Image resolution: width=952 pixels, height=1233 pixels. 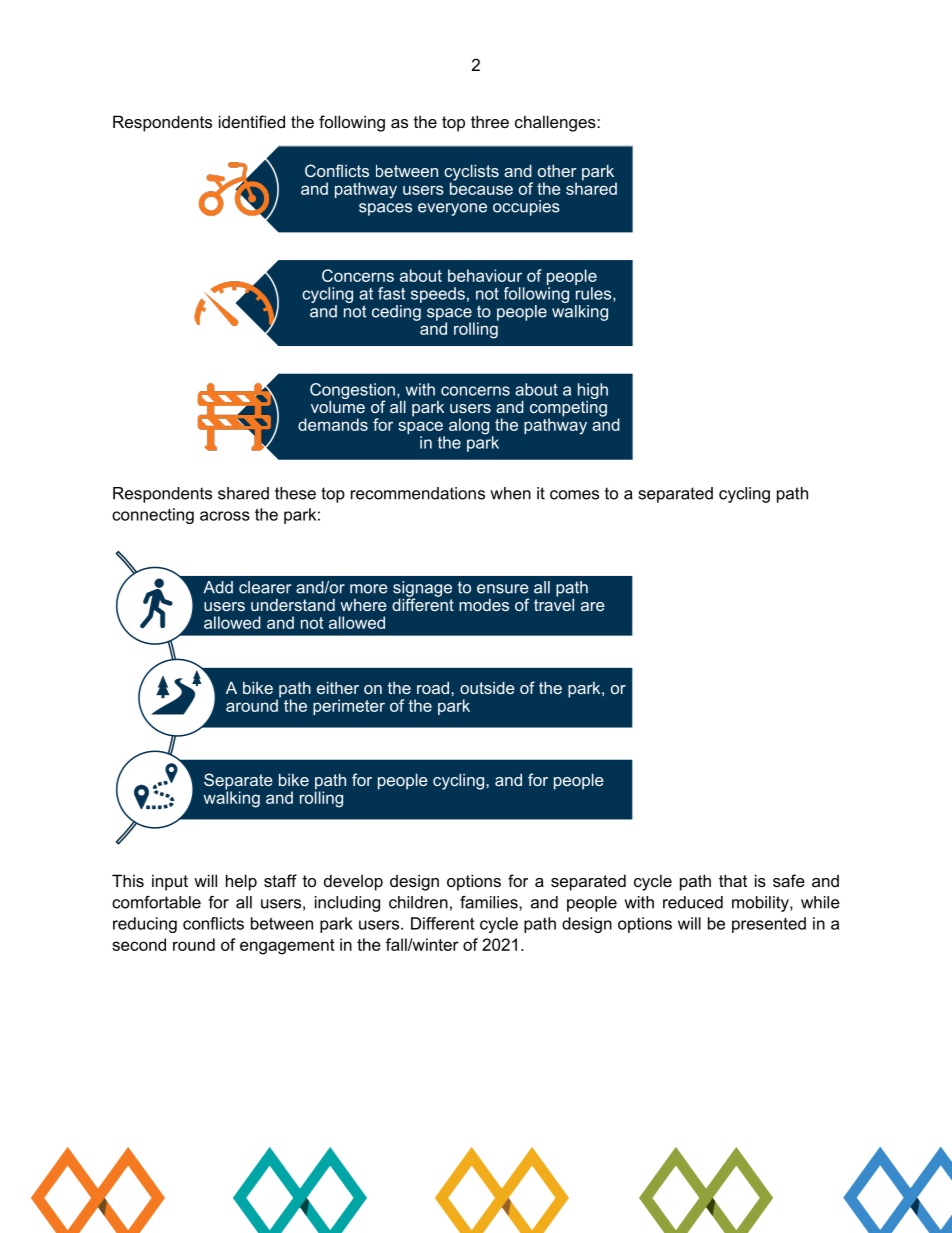 I want to click on identified, so click(x=252, y=121).
